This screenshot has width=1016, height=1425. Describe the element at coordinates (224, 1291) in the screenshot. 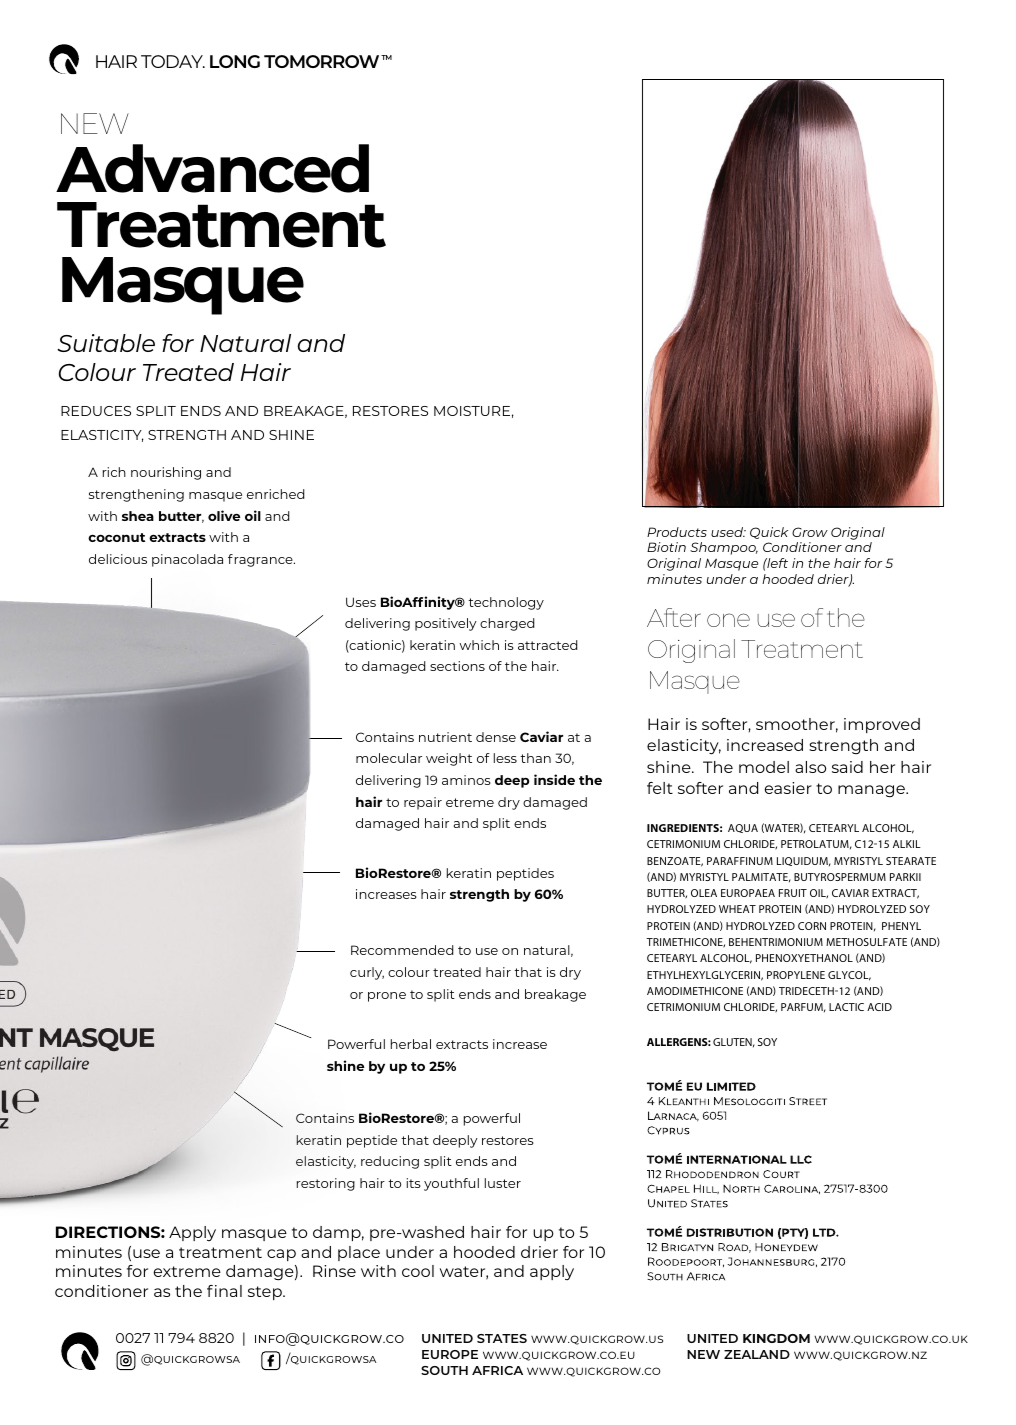

I see `final` at that location.
